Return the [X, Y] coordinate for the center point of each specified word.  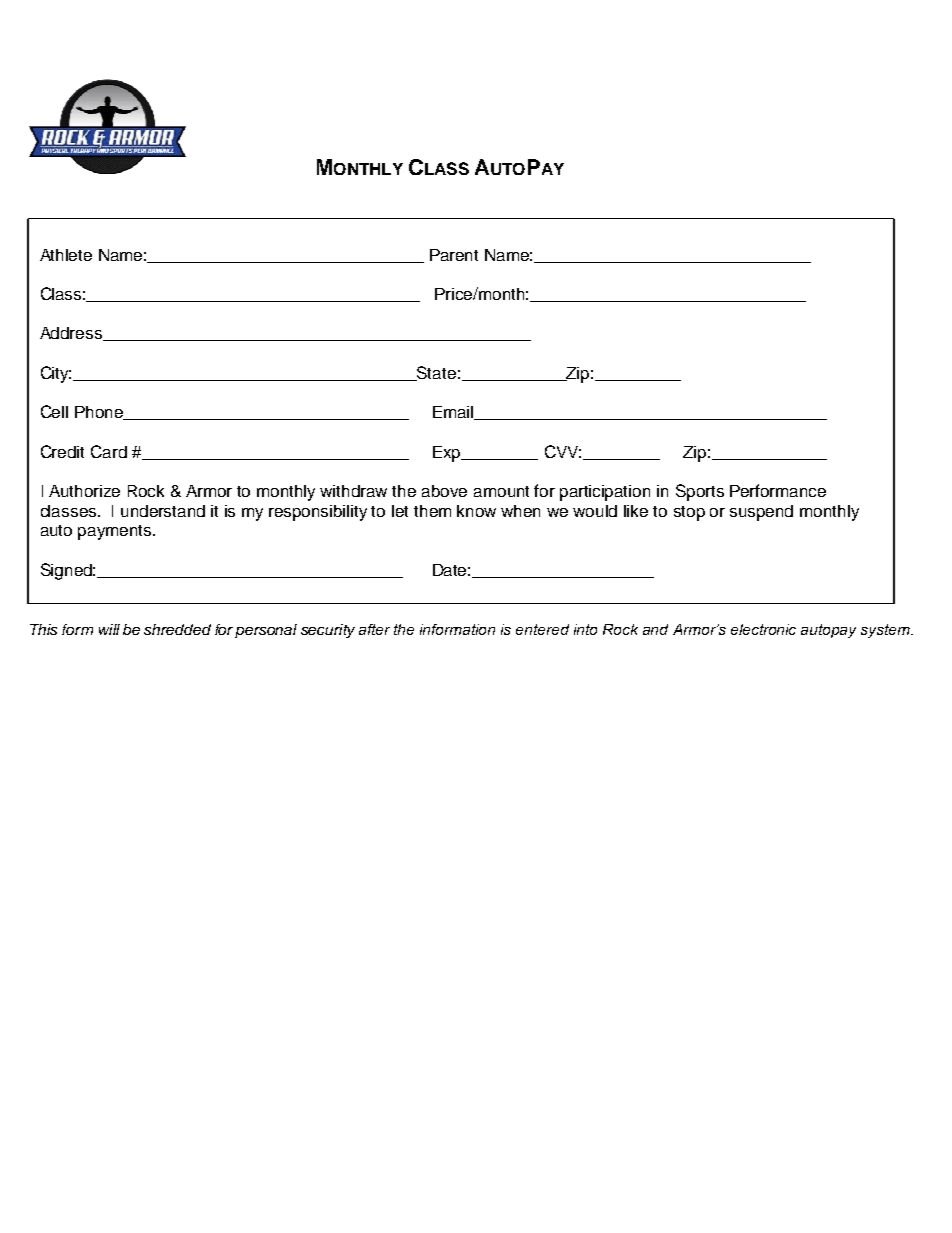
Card [109, 451]
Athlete [66, 255]
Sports [700, 492]
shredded [177, 629]
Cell [54, 411]
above [444, 491]
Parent [454, 255]
